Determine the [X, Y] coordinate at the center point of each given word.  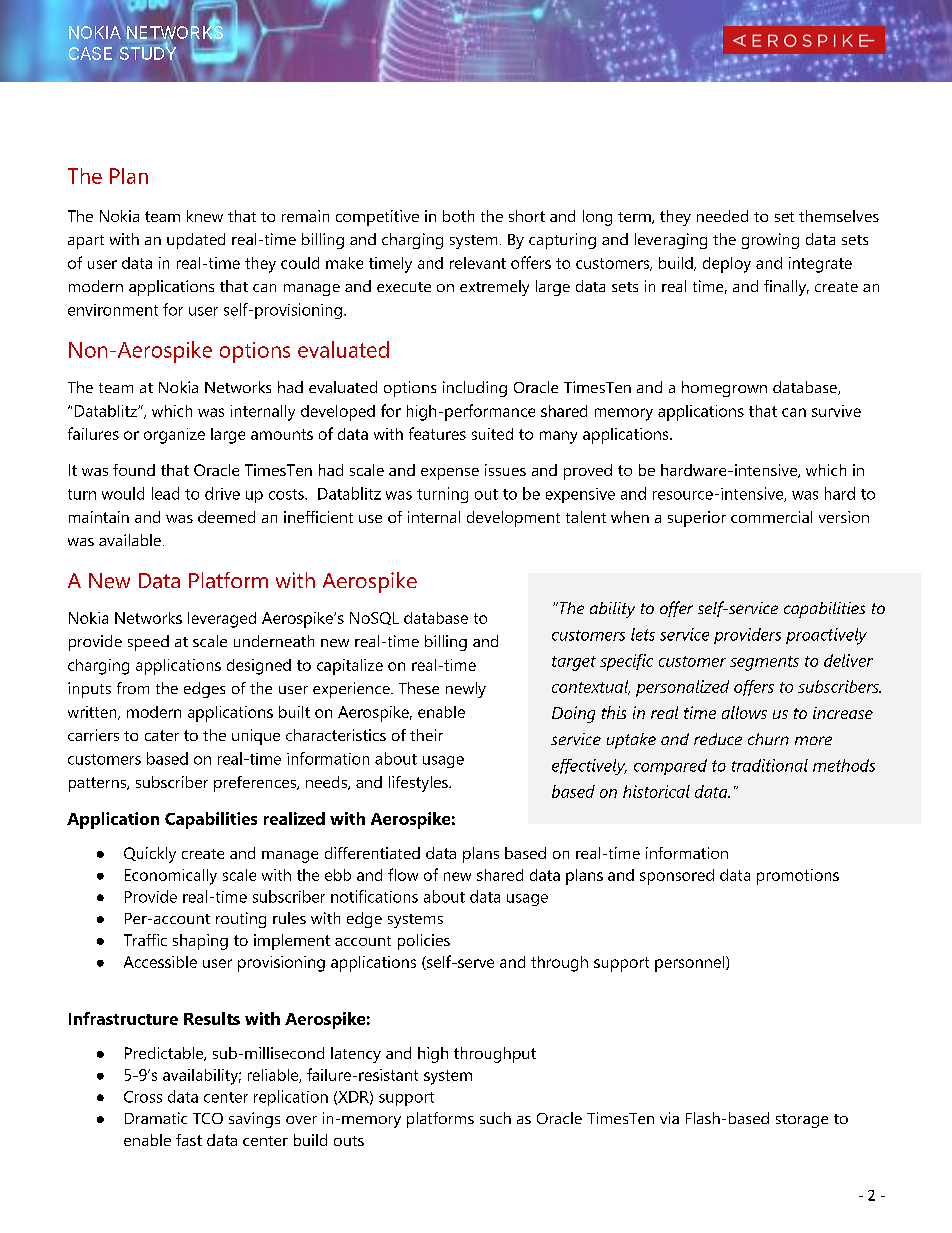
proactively [826, 636]
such [495, 1118]
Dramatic [156, 1118]
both [458, 216]
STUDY [148, 52]
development [513, 519]
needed [722, 216]
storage [802, 1121]
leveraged [222, 620]
